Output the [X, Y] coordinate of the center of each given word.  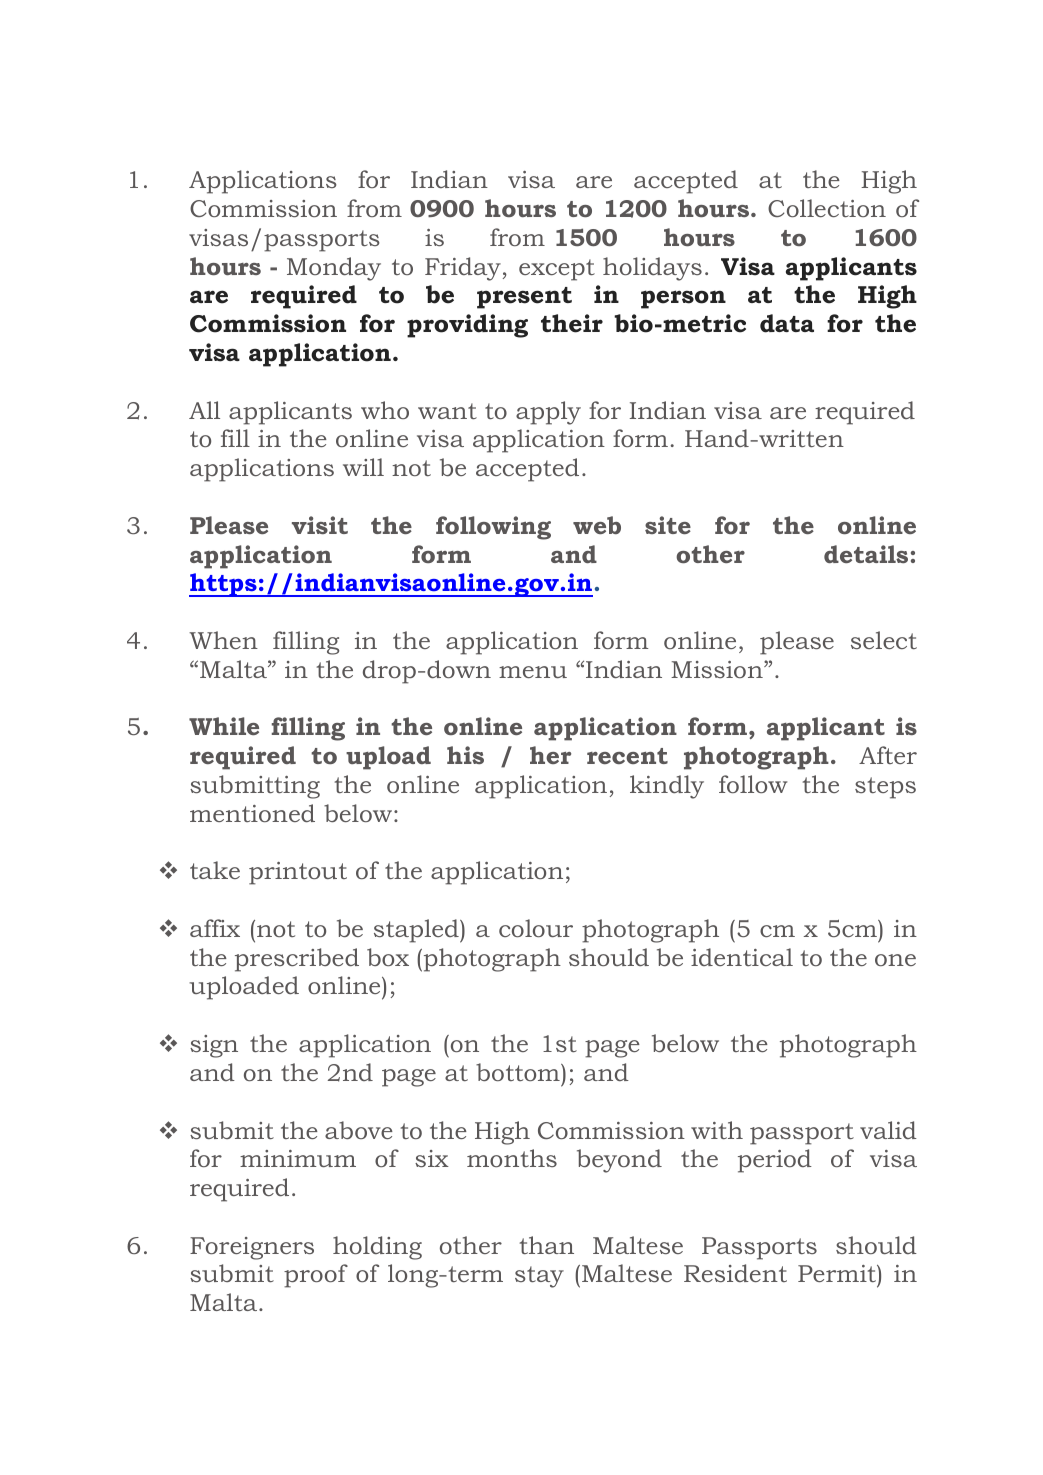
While [224, 726]
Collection [827, 208]
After [888, 755]
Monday [334, 269]
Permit [838, 1275]
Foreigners [252, 1248]
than [547, 1245]
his [465, 755]
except [557, 270]
